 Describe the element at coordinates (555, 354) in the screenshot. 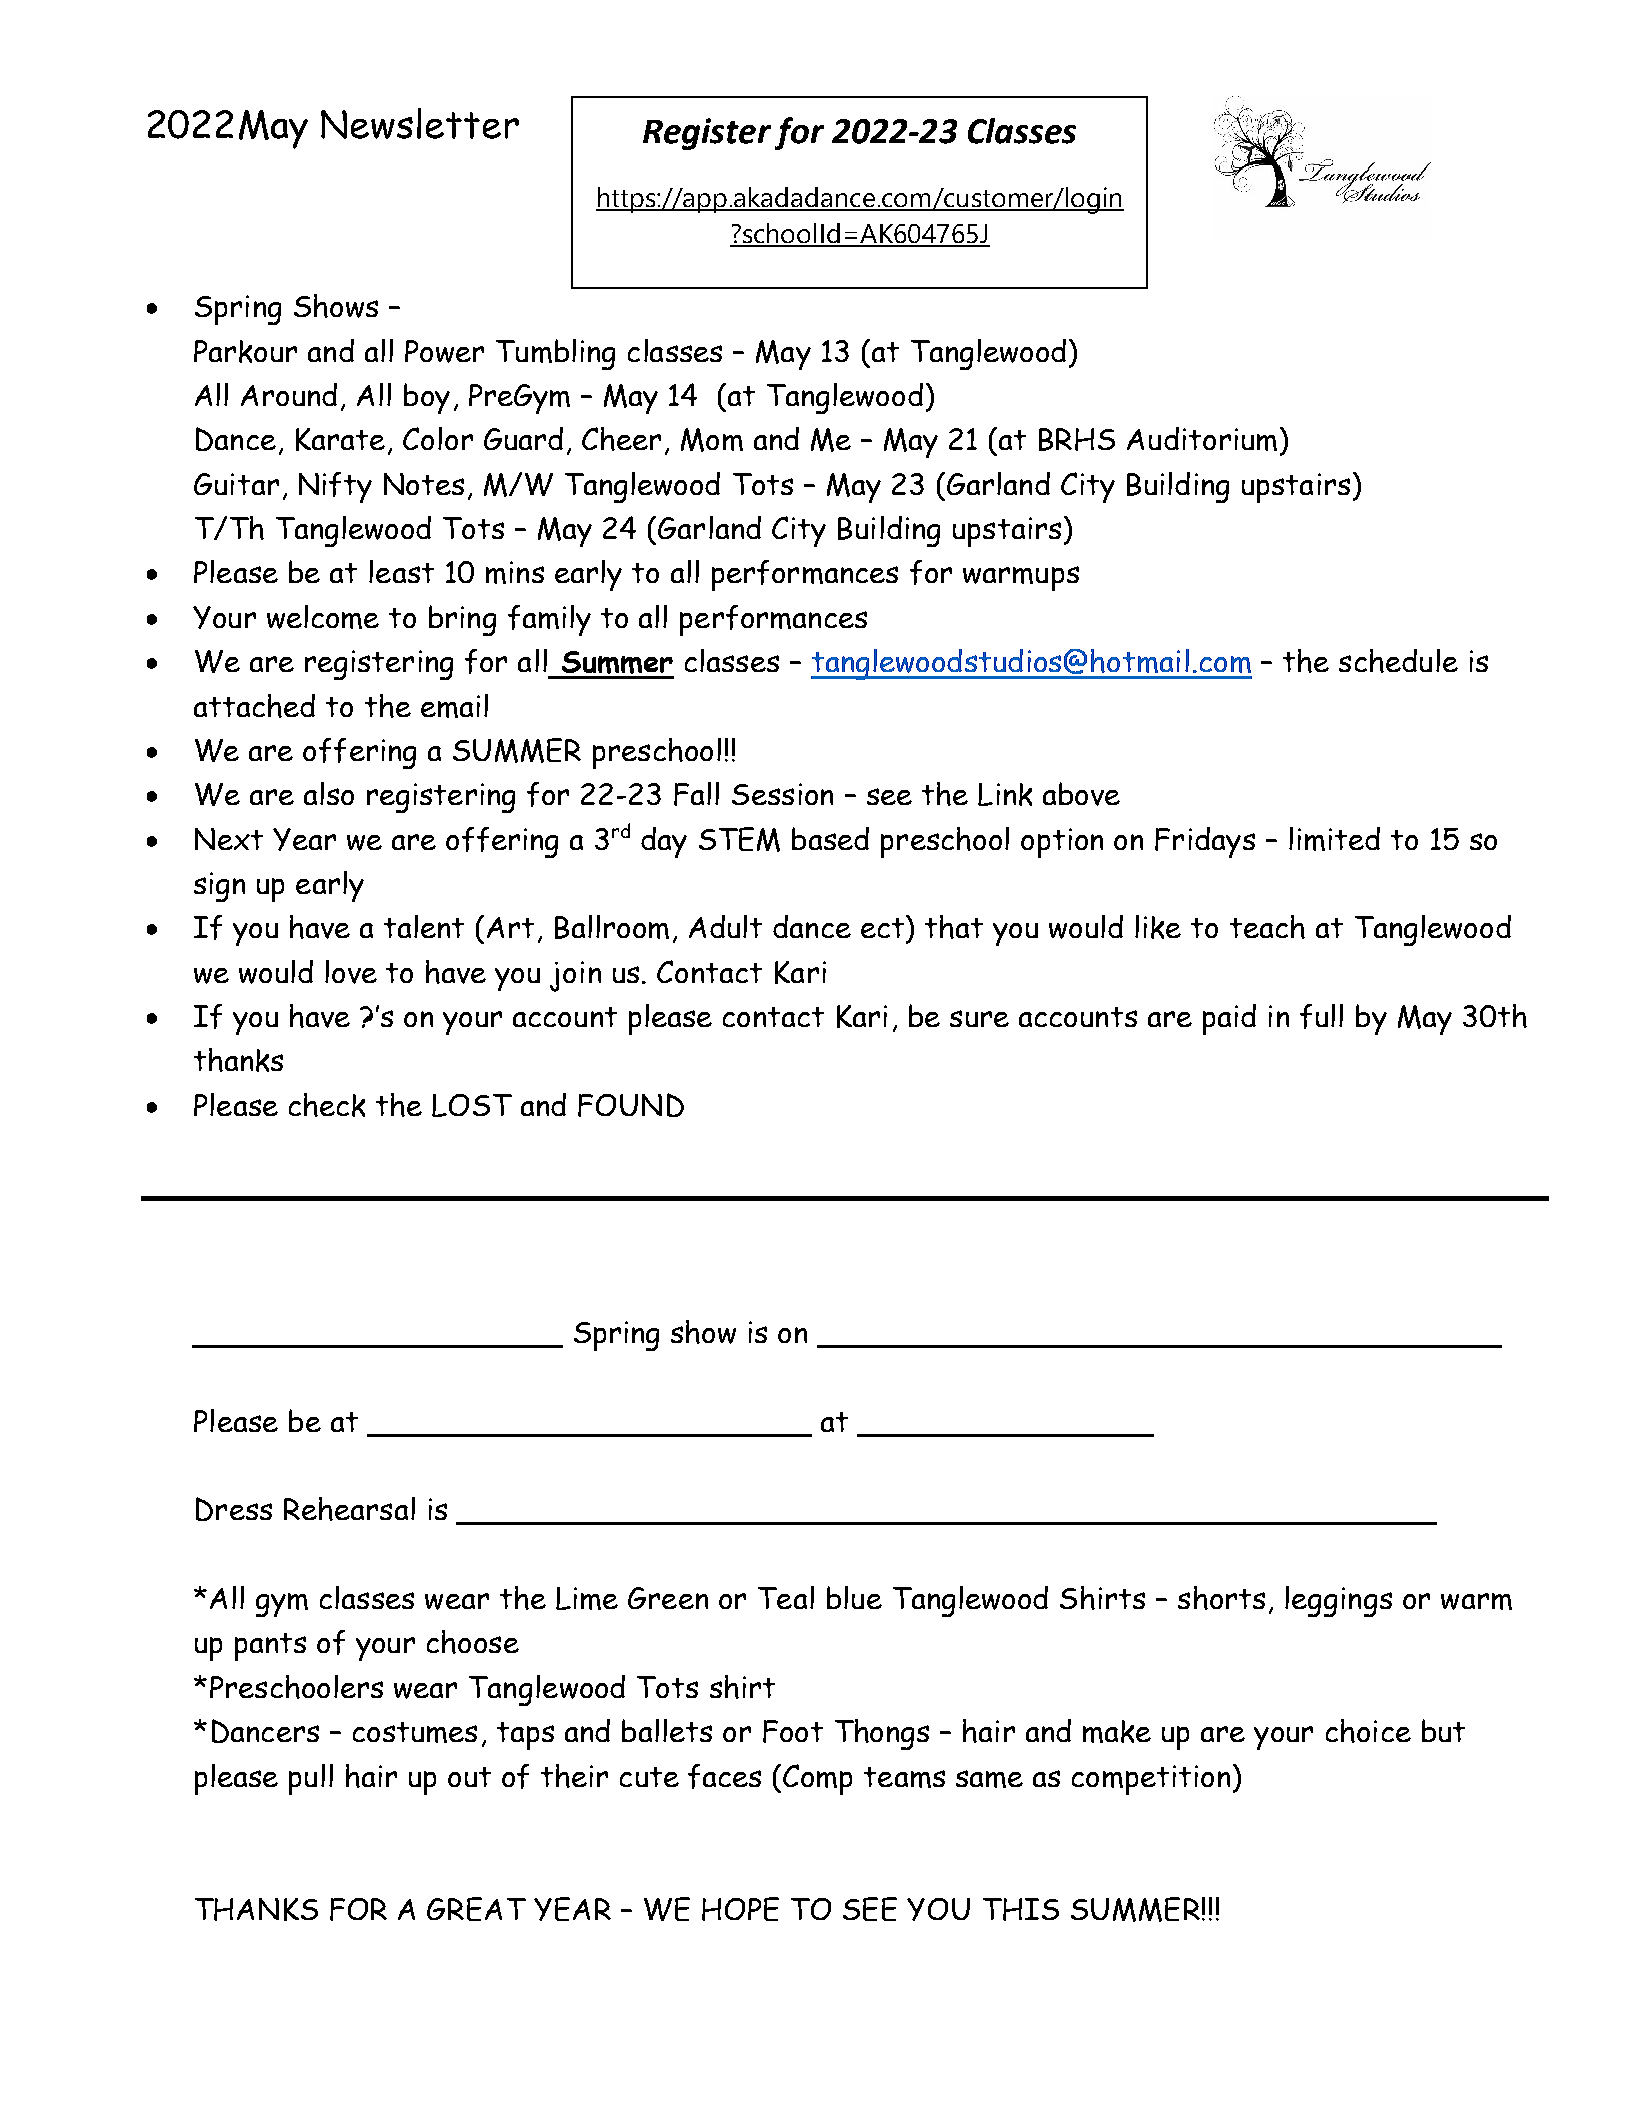

I see `Tumbling` at that location.
